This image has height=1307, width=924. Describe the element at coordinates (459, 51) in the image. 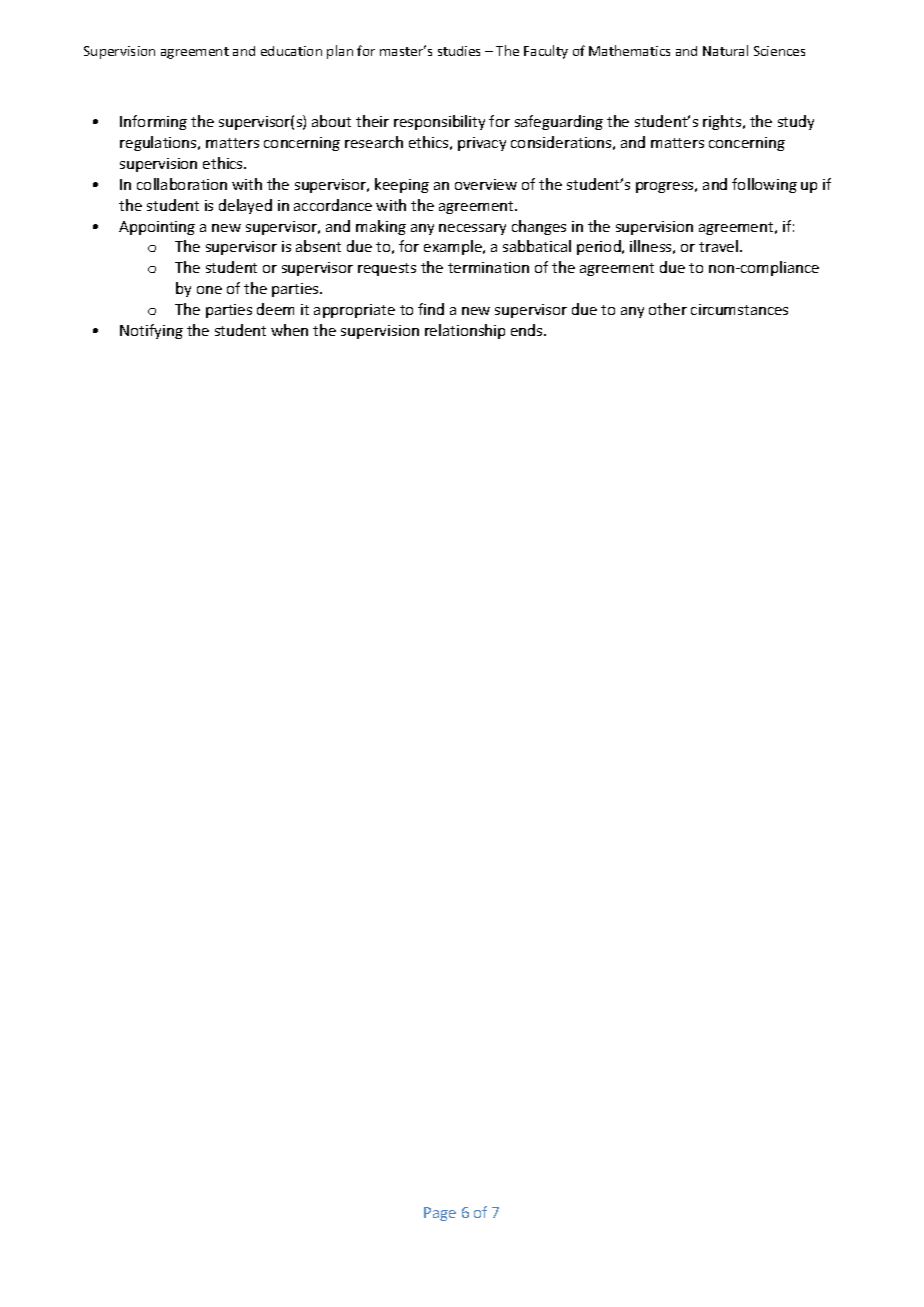

I see `studies` at that location.
